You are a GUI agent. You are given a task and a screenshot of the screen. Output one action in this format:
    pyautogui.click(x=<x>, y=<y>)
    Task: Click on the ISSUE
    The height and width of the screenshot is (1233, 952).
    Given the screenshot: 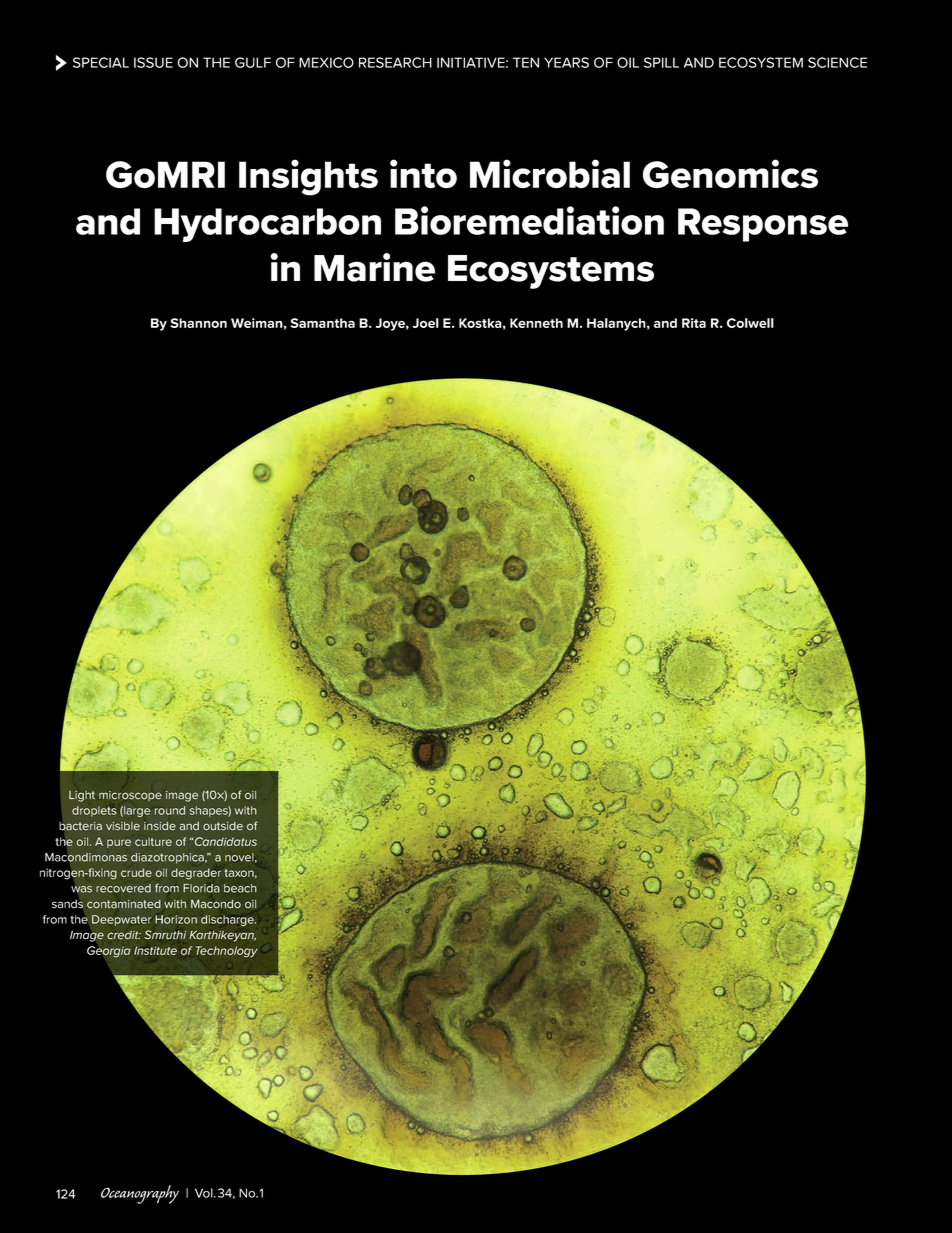 What is the action you would take?
    pyautogui.click(x=153, y=62)
